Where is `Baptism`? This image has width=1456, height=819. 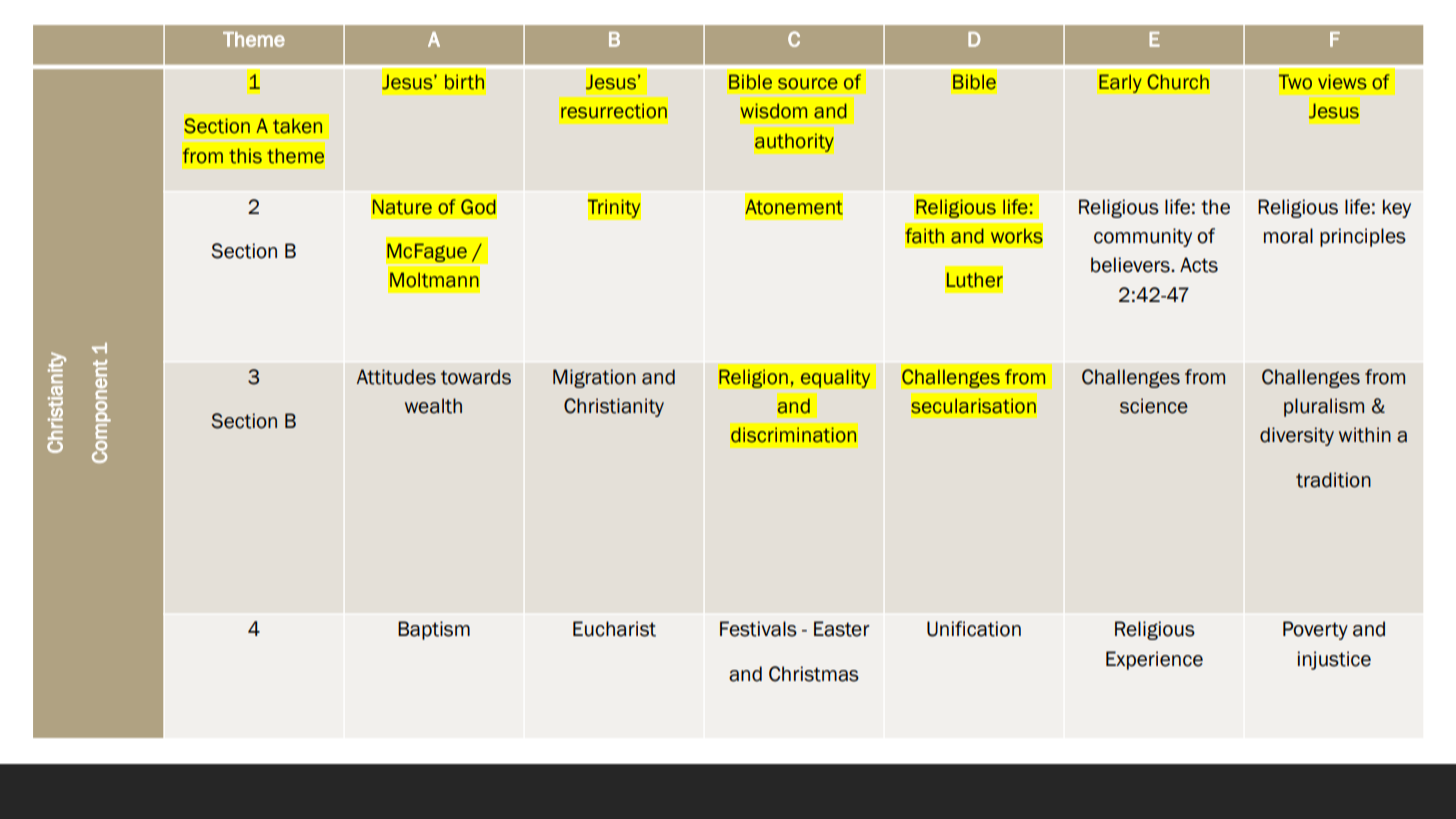
Baptism is located at coordinates (434, 630).
